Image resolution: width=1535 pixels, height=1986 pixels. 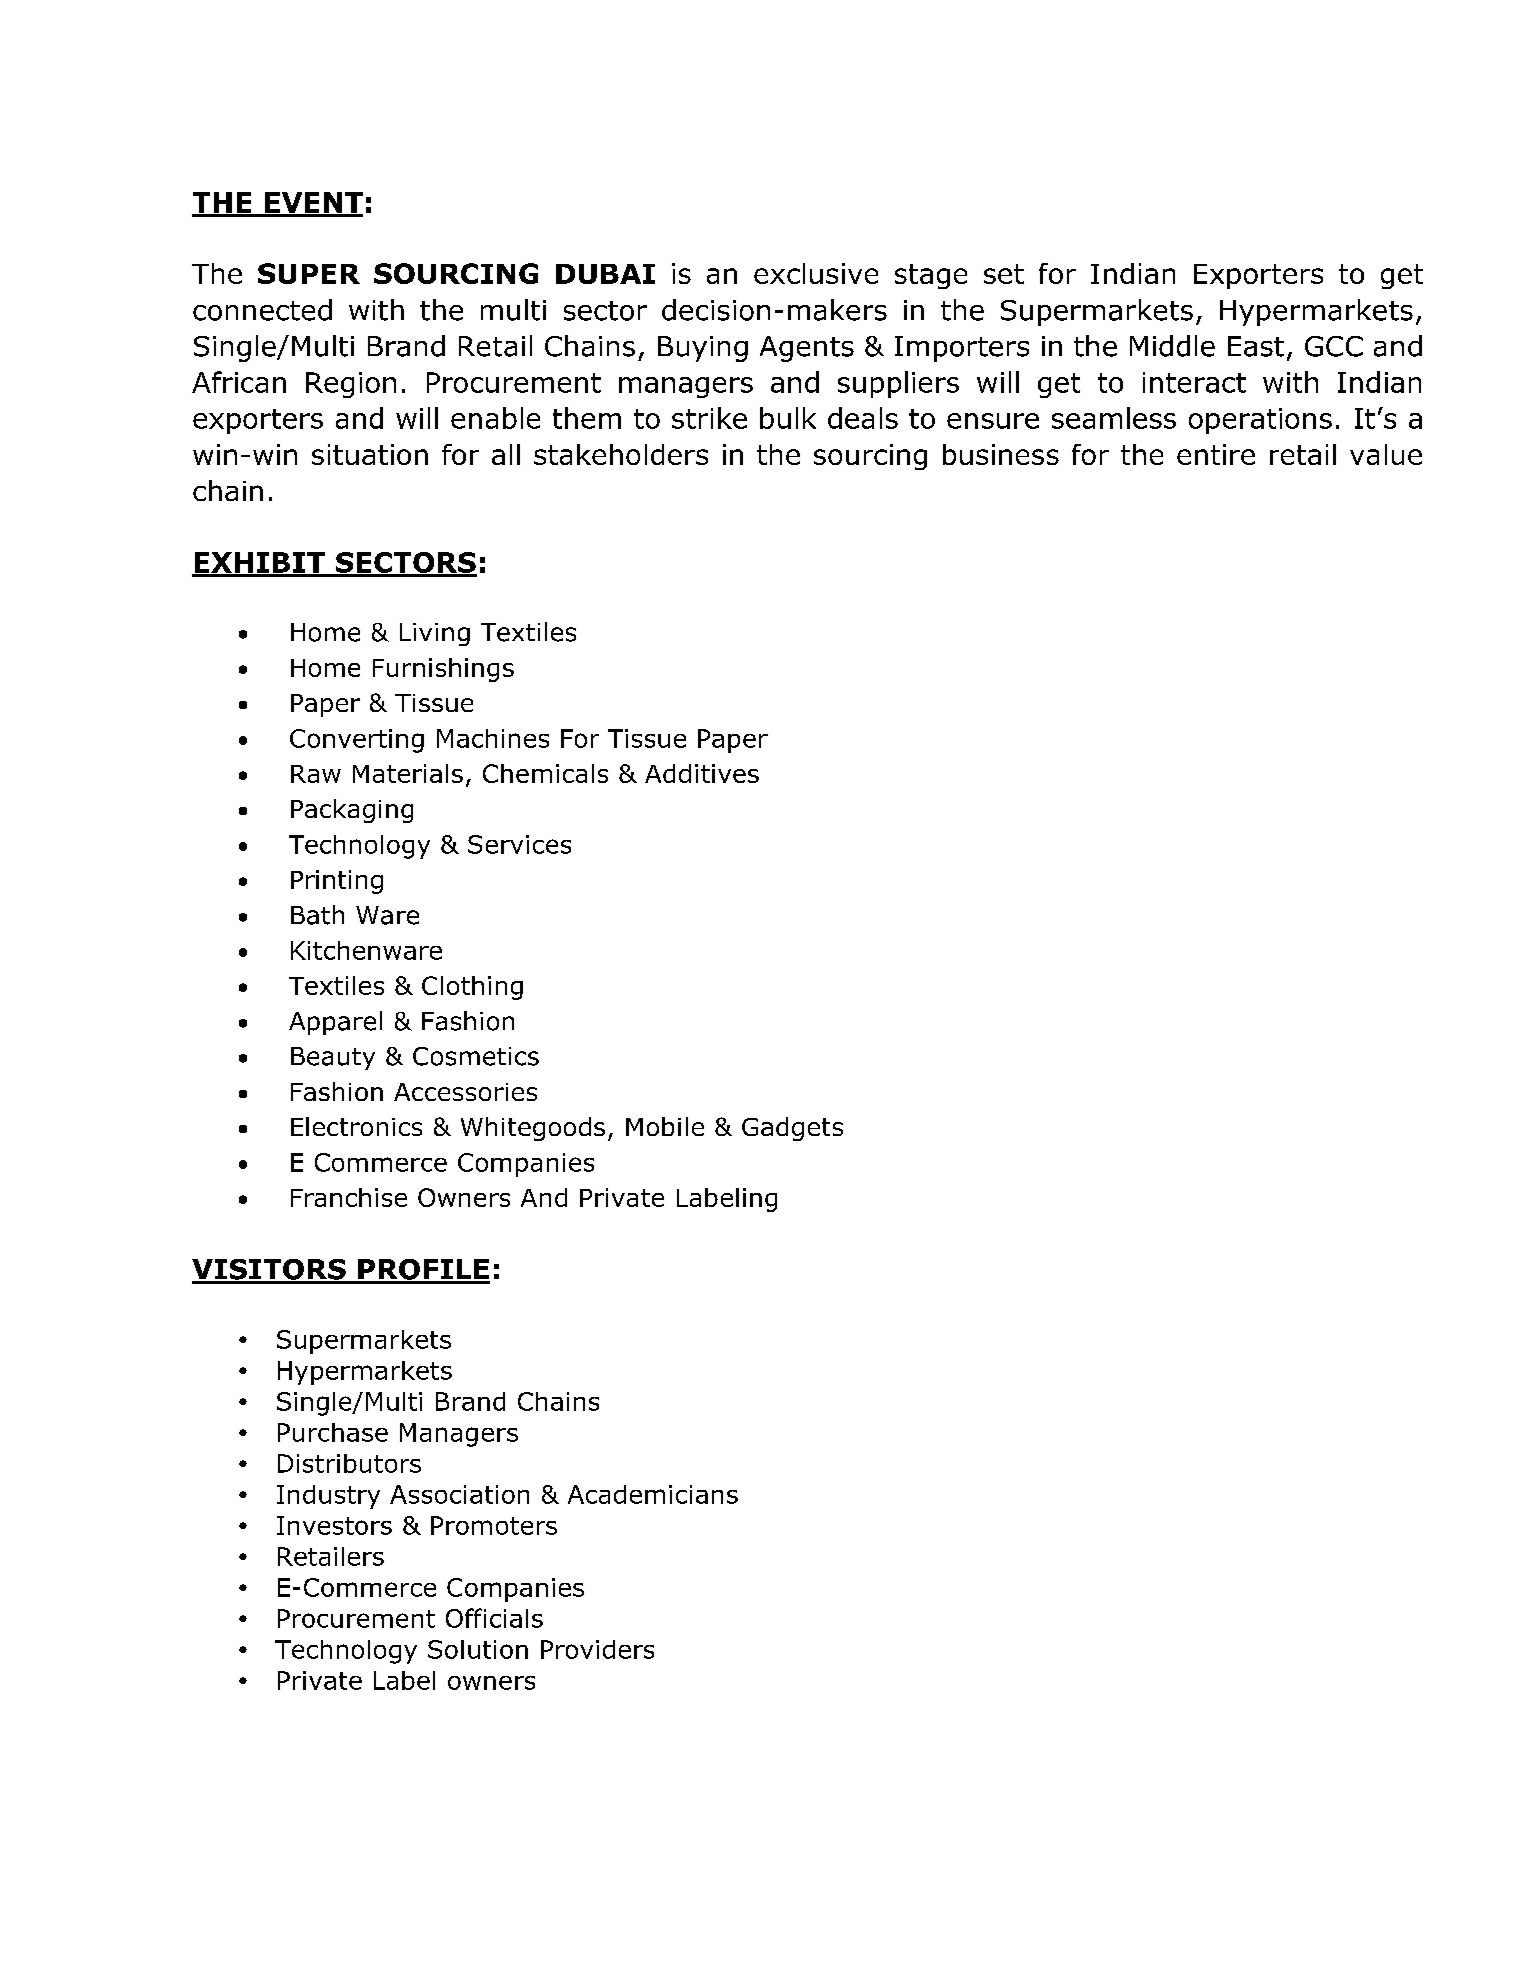 What do you see at coordinates (349, 1197) in the page?
I see `Franchise` at bounding box center [349, 1197].
